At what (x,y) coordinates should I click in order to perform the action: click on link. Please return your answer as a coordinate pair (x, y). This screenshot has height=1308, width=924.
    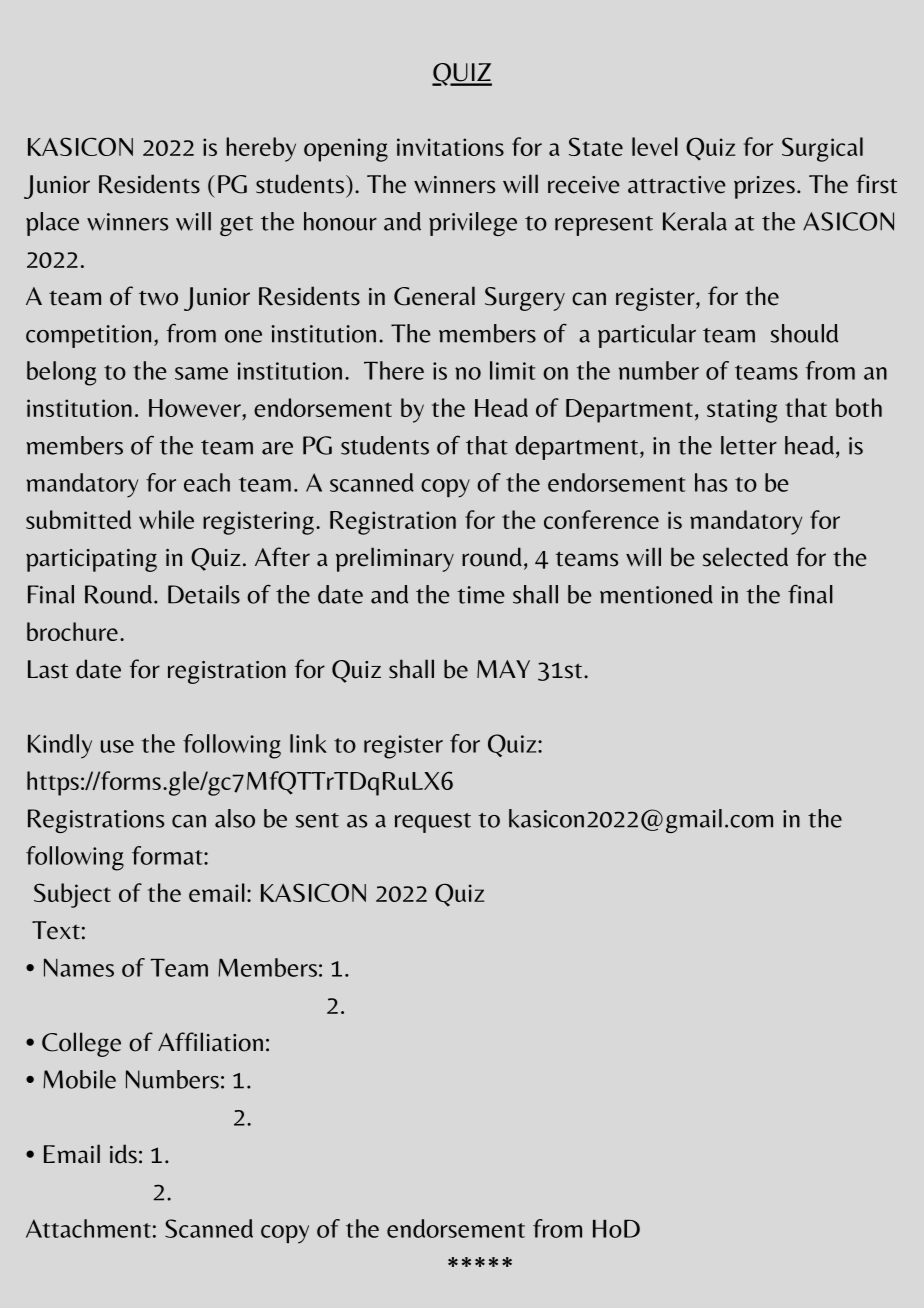
    Looking at the image, I should click on (308, 743).
